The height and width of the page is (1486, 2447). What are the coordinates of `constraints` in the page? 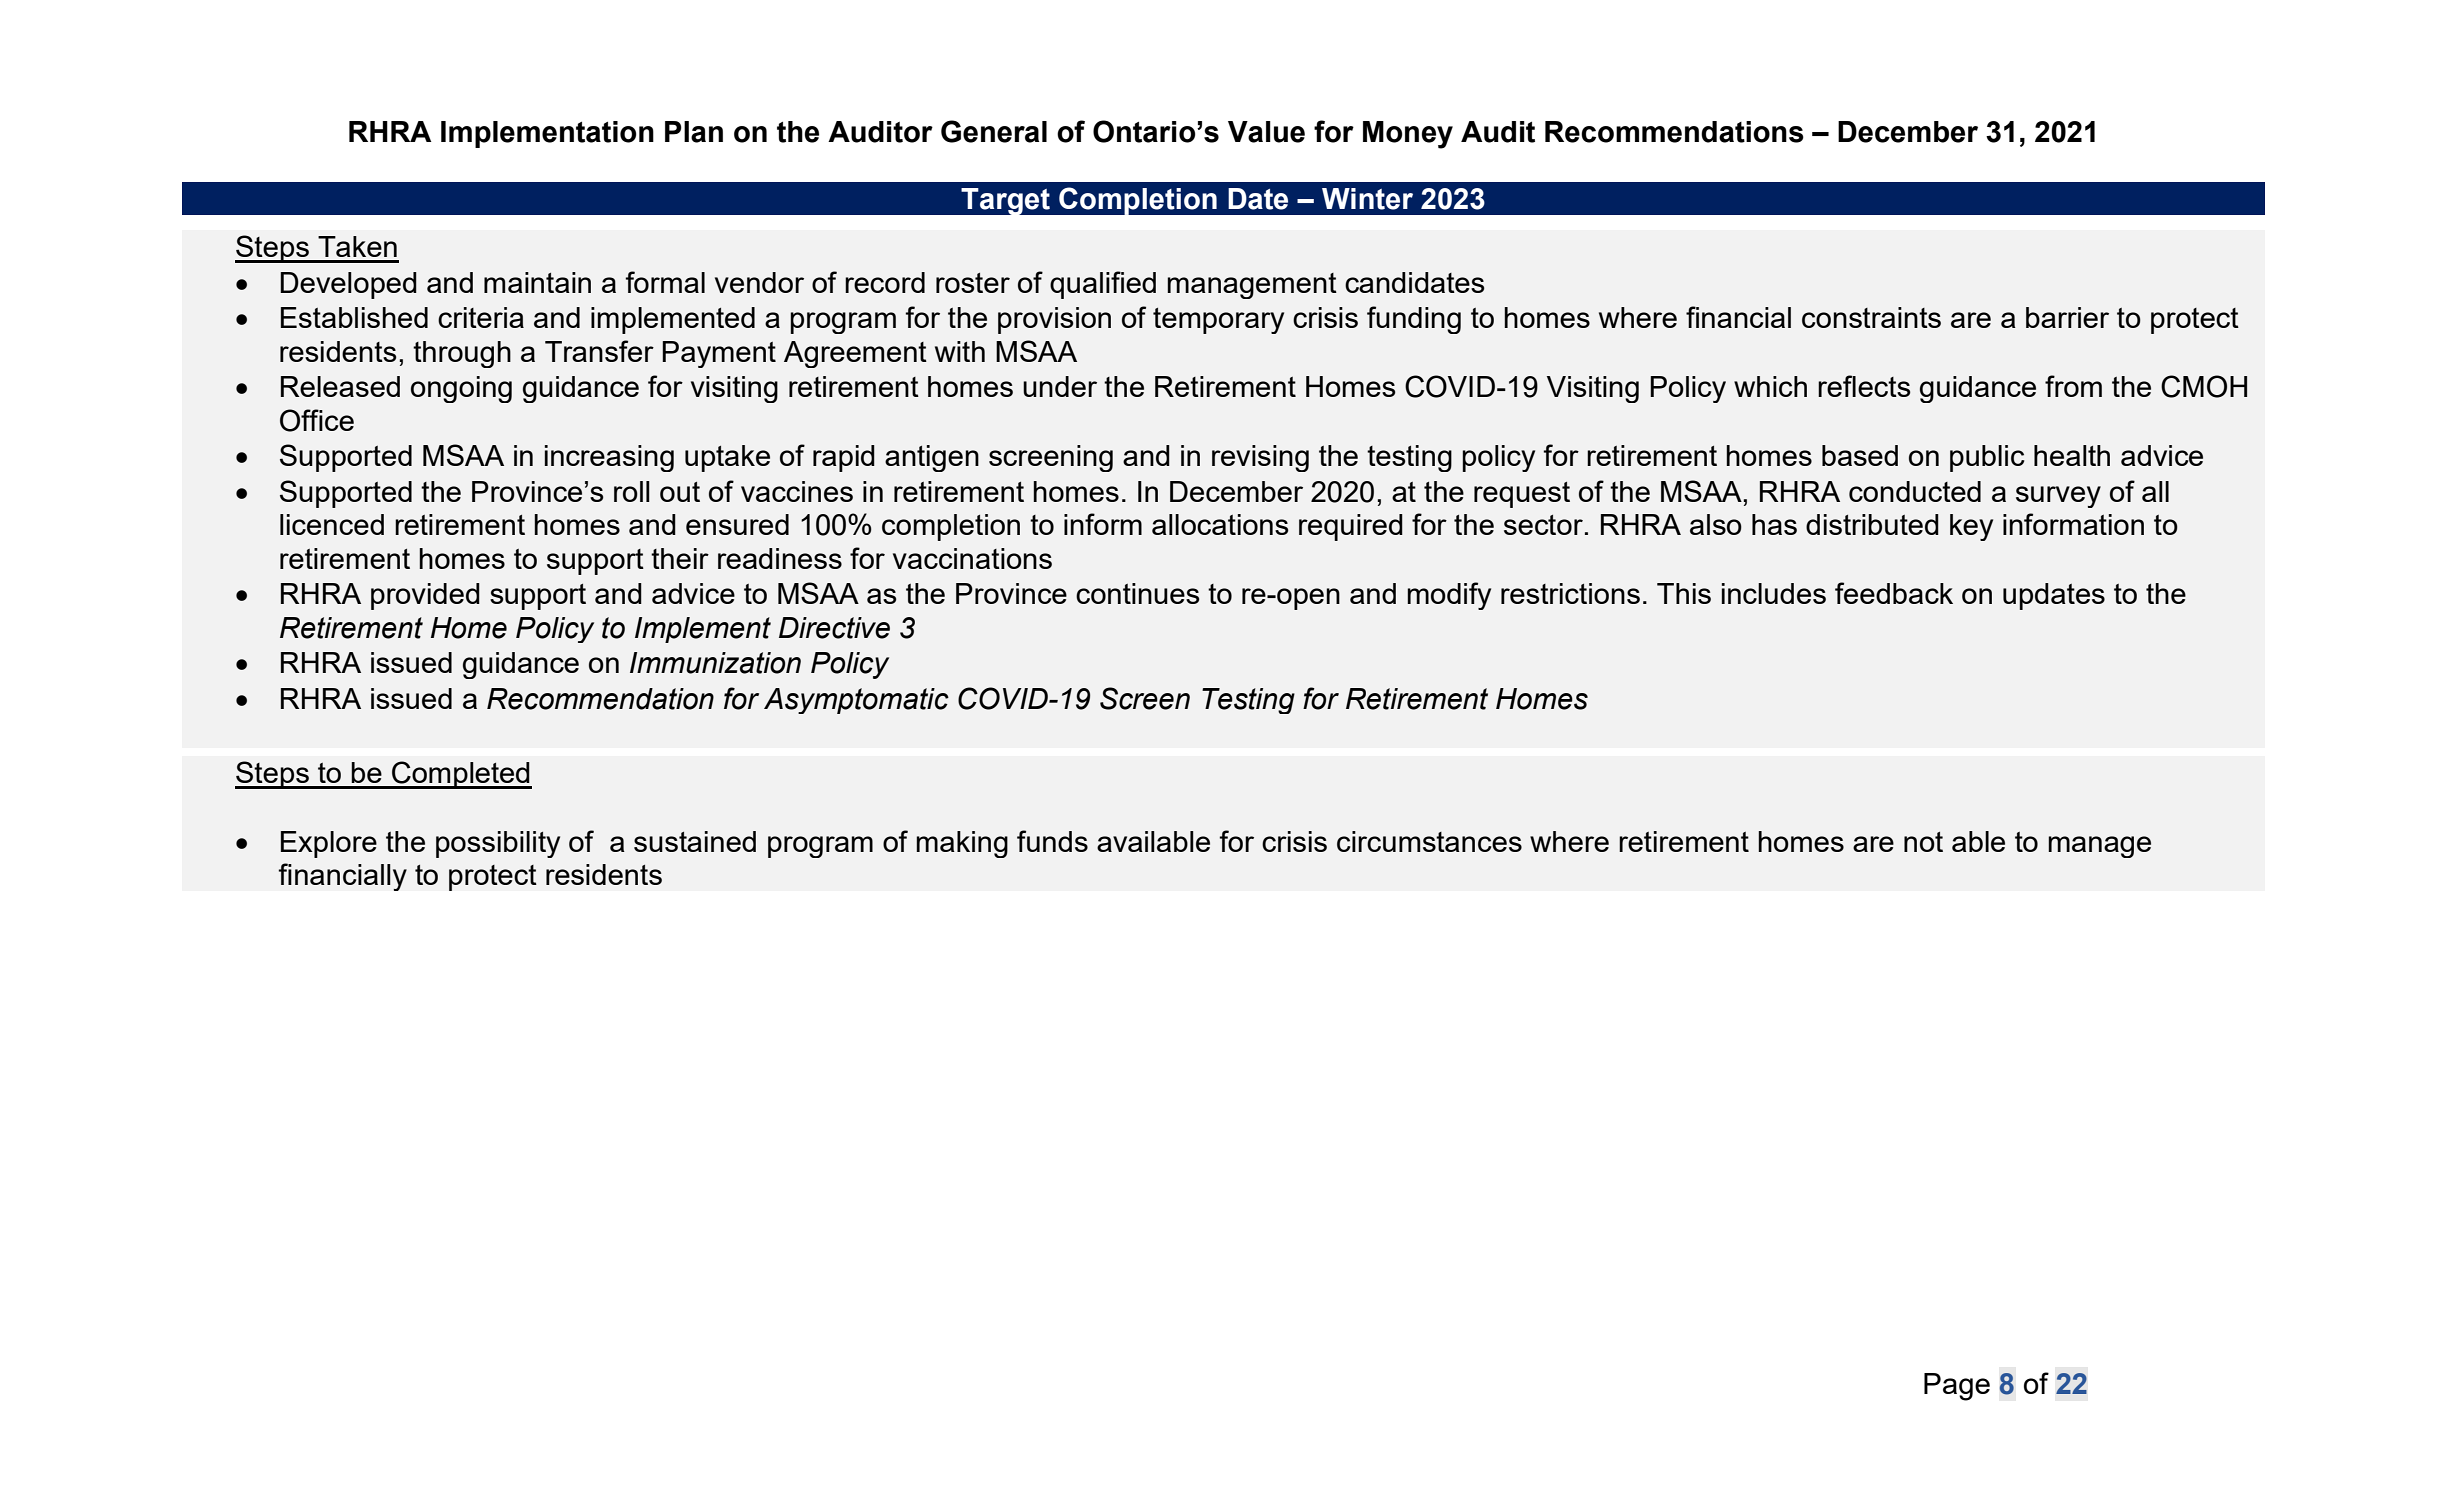 It's located at (1871, 317).
